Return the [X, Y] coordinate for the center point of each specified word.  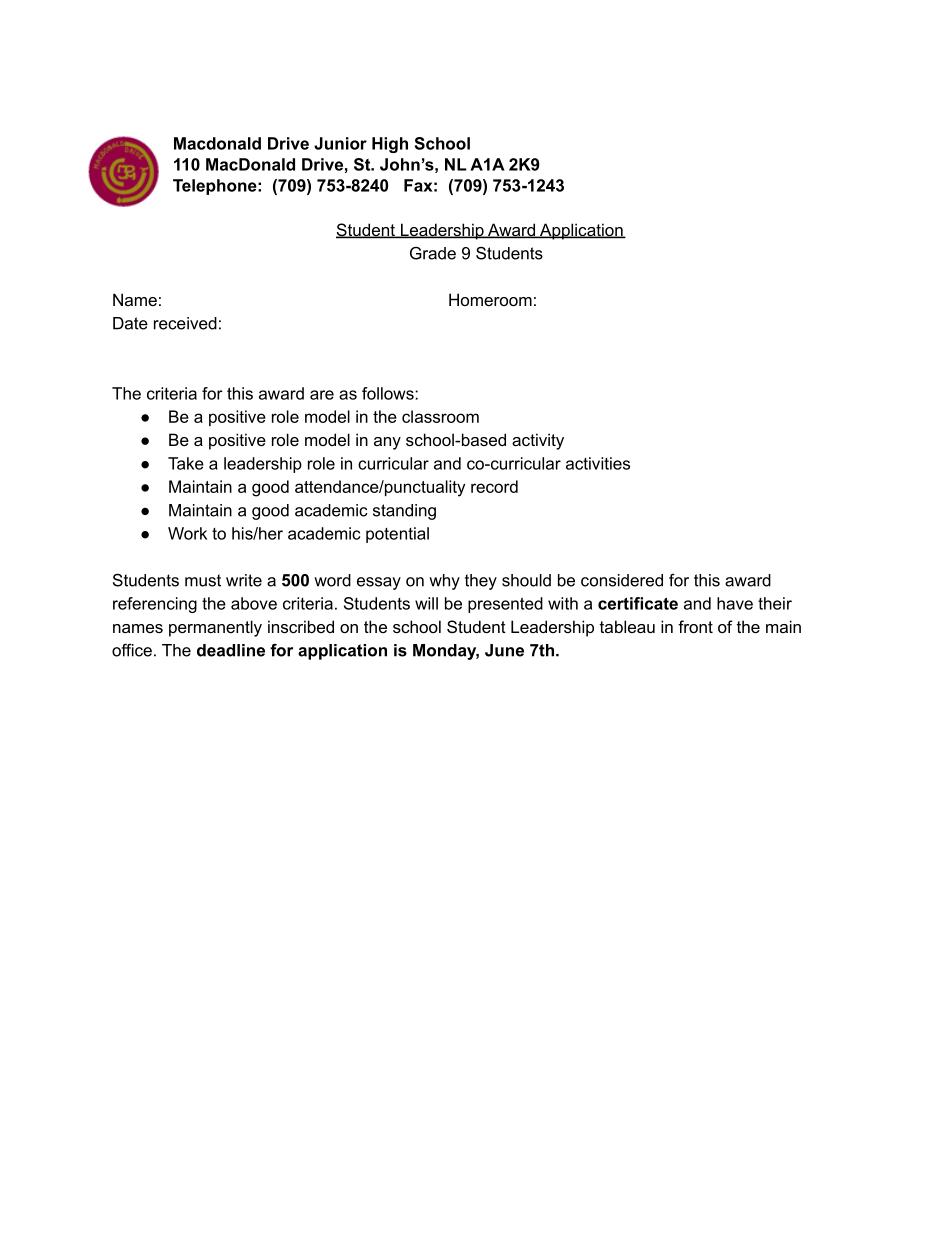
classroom [440, 416]
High [390, 145]
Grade [433, 253]
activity [538, 441]
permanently [215, 628]
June [504, 650]
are [322, 395]
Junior [340, 143]
